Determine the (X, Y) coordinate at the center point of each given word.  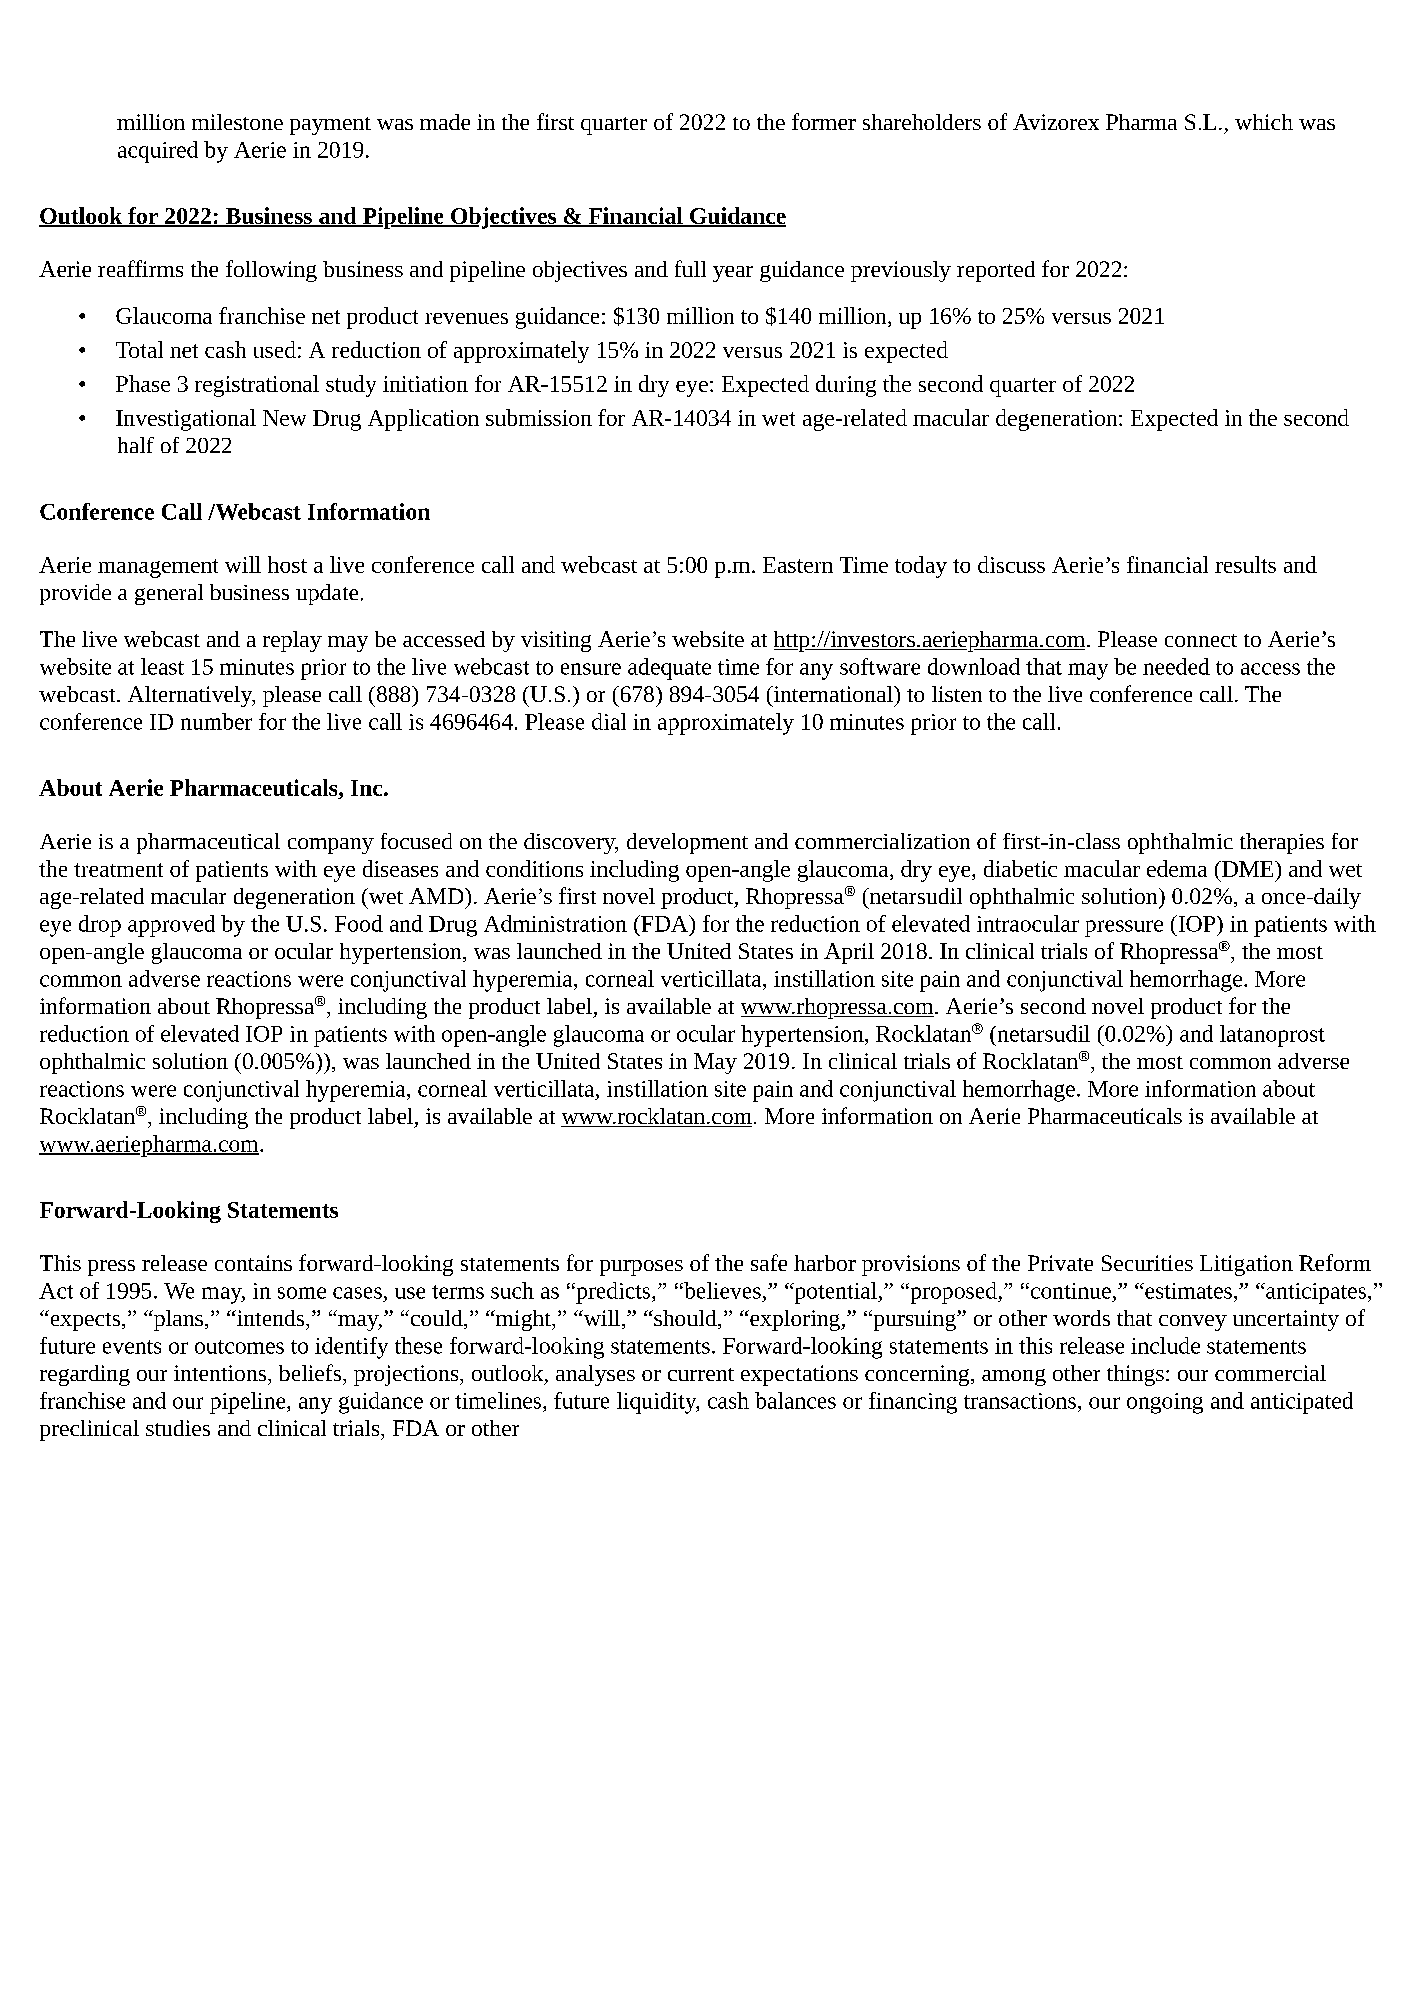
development (687, 843)
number (216, 721)
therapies (1282, 843)
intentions (221, 1373)
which (1264, 122)
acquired (158, 152)
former (824, 121)
